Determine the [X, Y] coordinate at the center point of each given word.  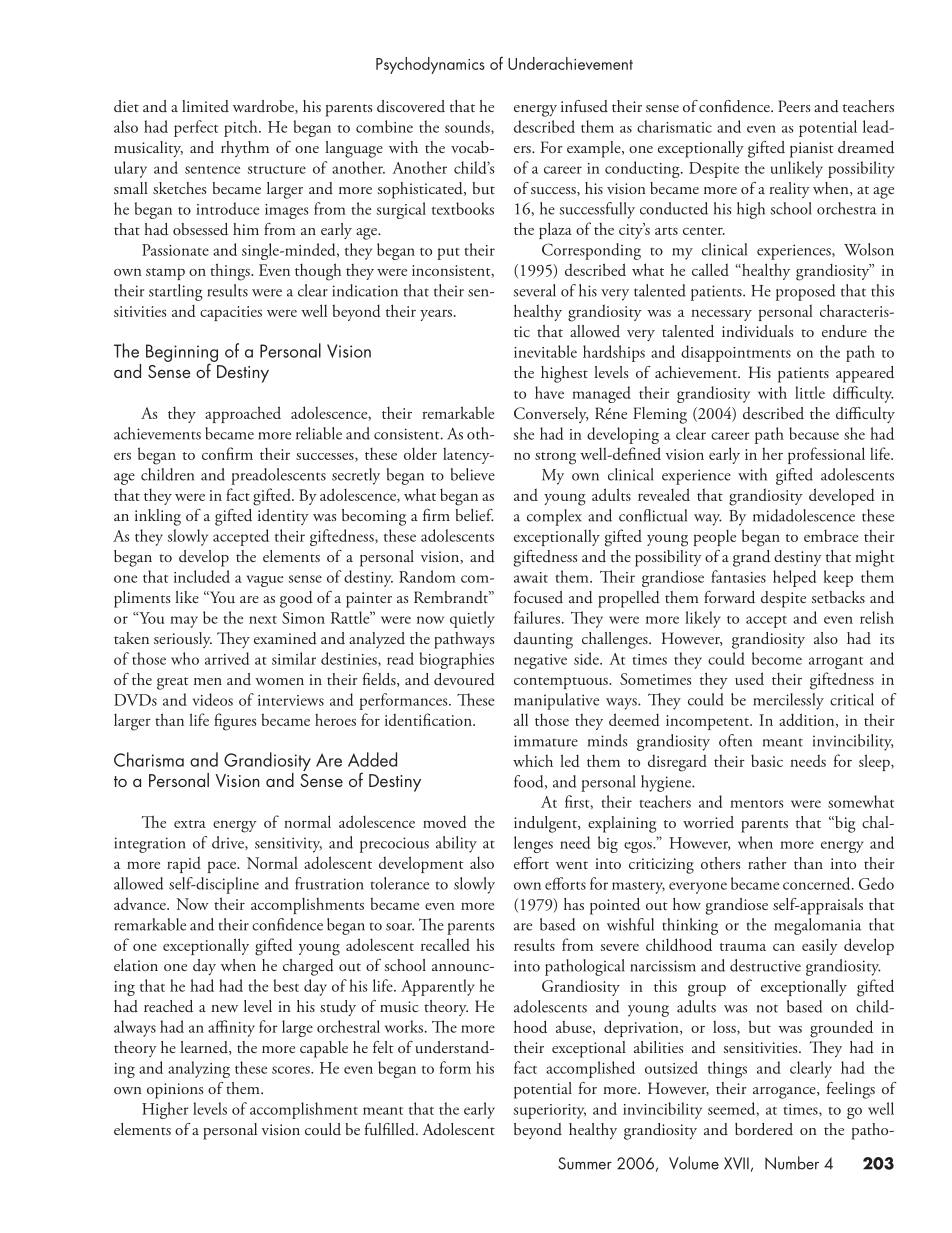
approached [243, 414]
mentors [756, 804]
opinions [175, 1091]
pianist [812, 150]
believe [473, 474]
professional [826, 455]
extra [190, 824]
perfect [196, 128]
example [595, 149]
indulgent [546, 824]
